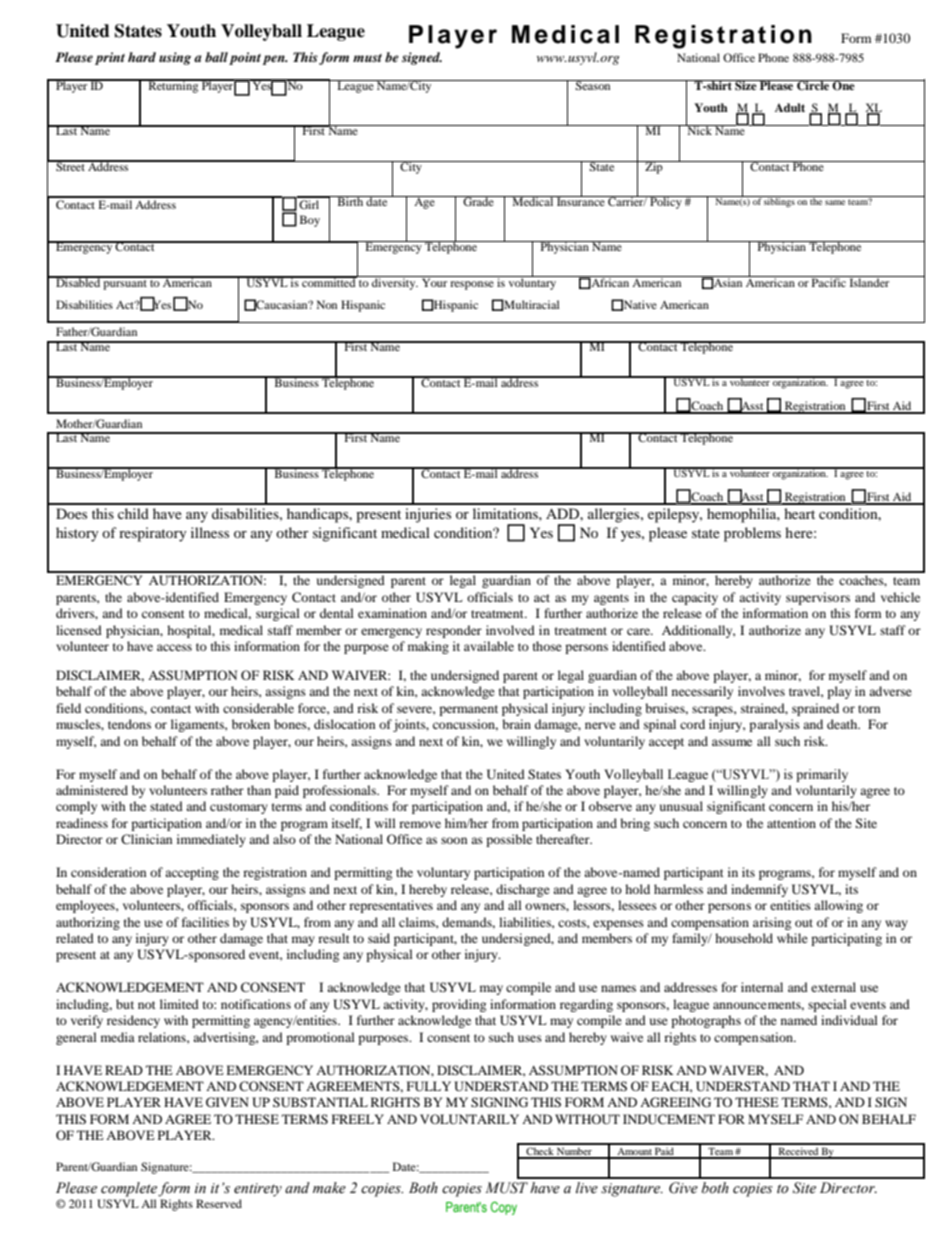 This screenshot has height=1233, width=952. Describe the element at coordinates (472, 285) in the screenshot. I see `response` at that location.
